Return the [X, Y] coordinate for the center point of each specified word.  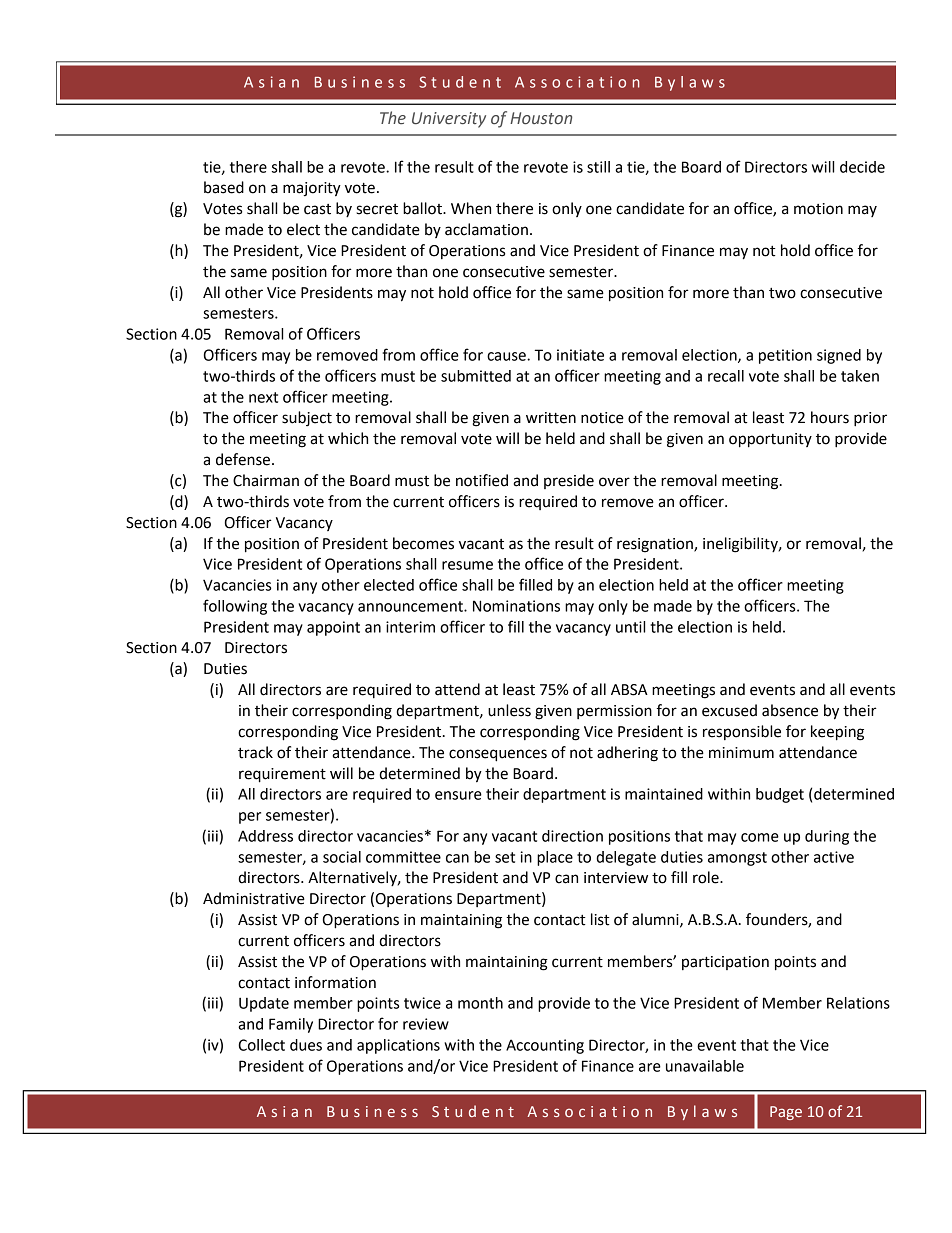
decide [862, 167]
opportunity [770, 440]
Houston [541, 118]
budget [780, 795]
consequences [498, 755]
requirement [282, 775]
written [551, 418]
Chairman [266, 480]
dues [306, 1045]
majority [312, 189]
